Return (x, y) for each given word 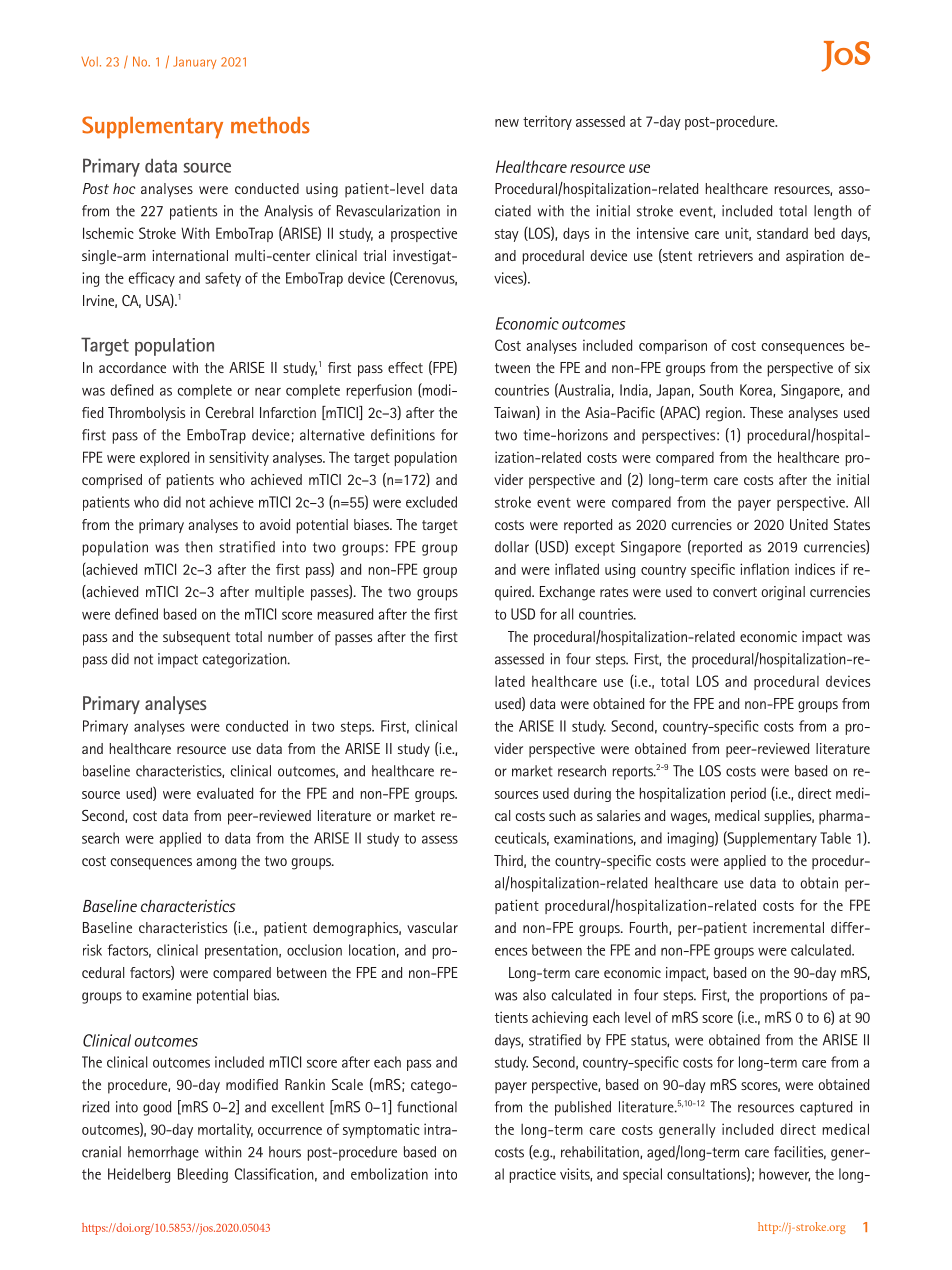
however (784, 1175)
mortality (225, 1130)
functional (427, 1107)
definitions (403, 435)
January (194, 62)
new (507, 123)
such (562, 815)
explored (164, 458)
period (748, 794)
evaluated (225, 793)
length (833, 212)
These (766, 412)
